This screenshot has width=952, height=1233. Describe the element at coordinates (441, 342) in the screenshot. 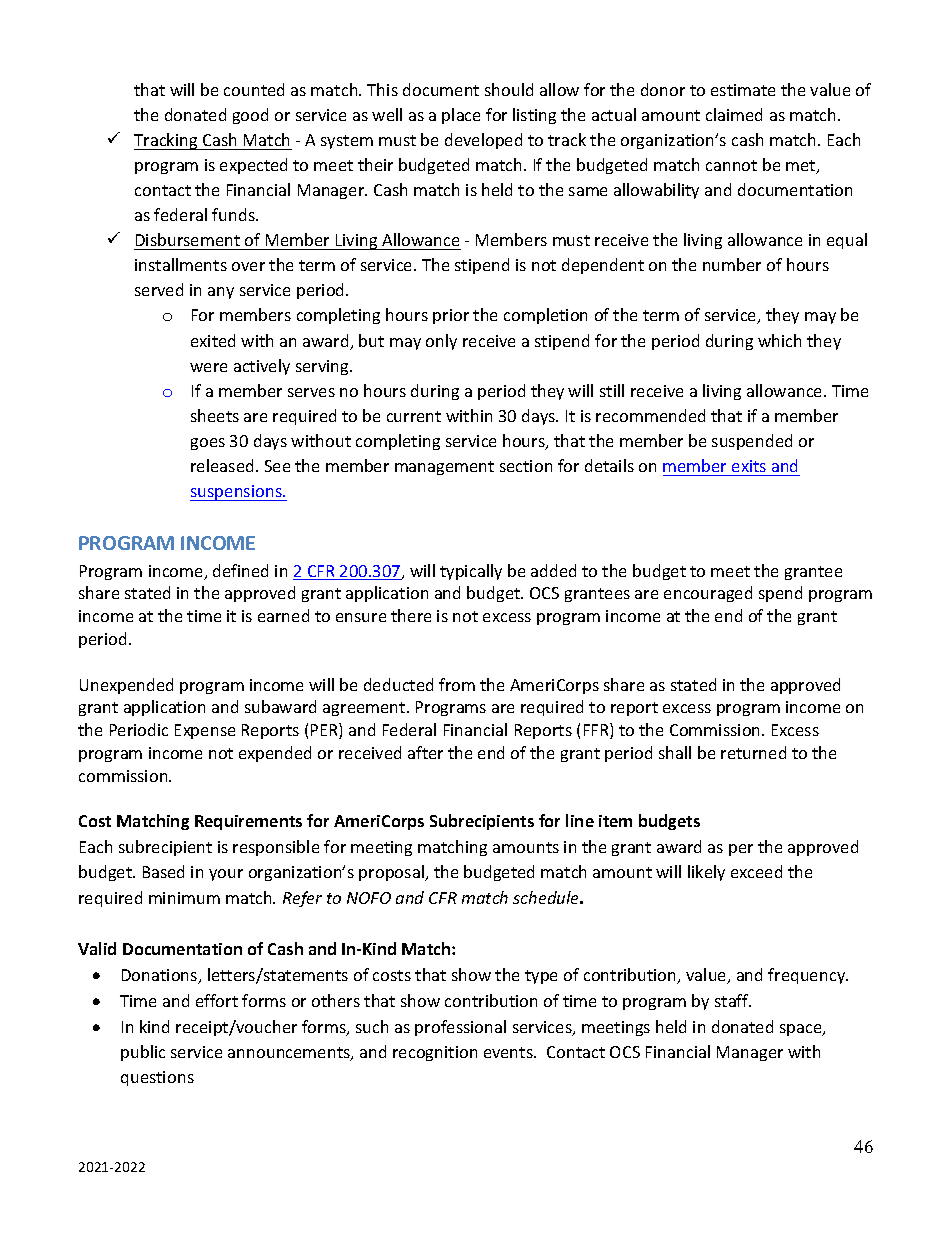

I see `only` at that location.
